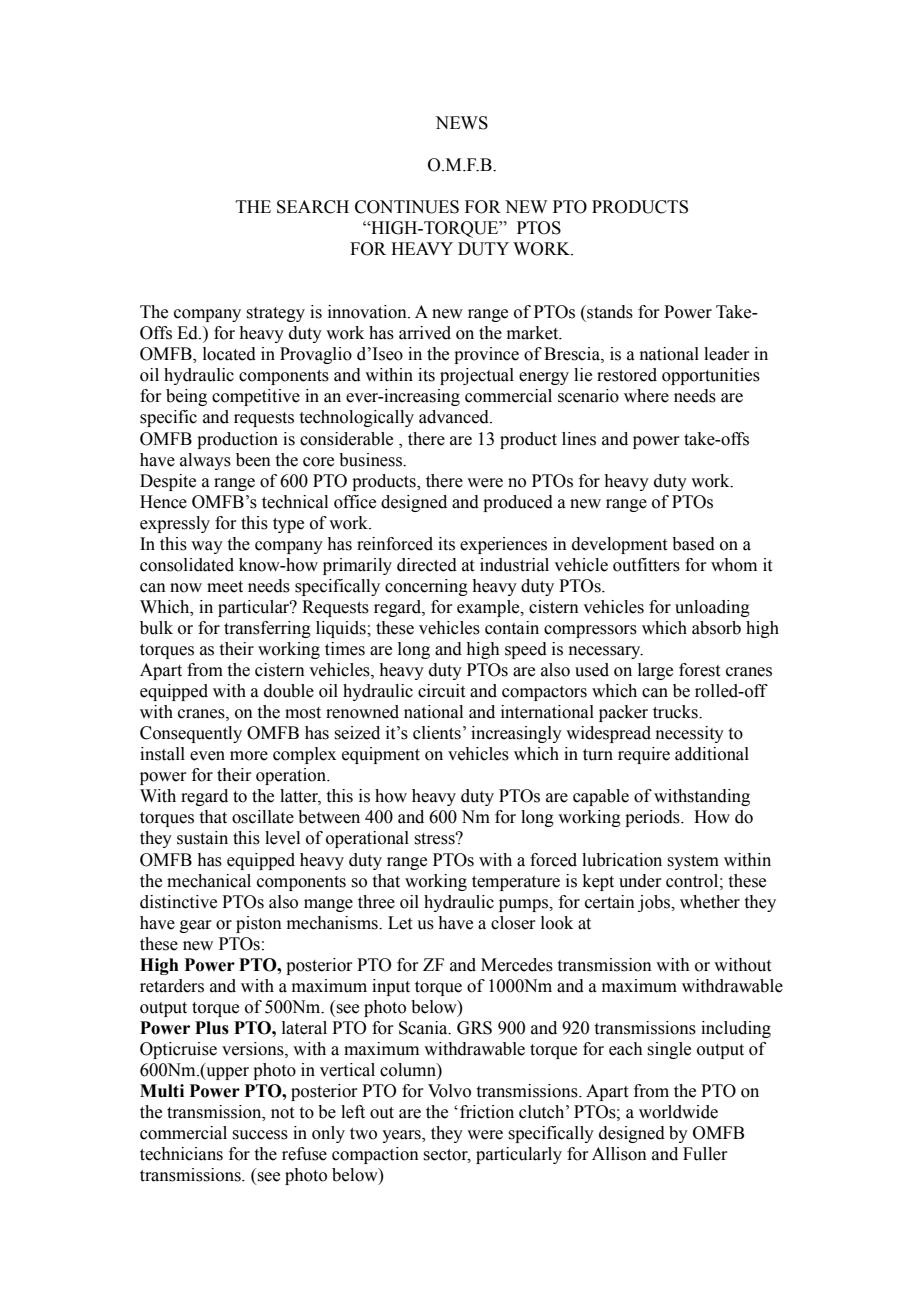 Image resolution: width=924 pixels, height=1308 pixels. I want to click on advanced, so click(455, 417).
